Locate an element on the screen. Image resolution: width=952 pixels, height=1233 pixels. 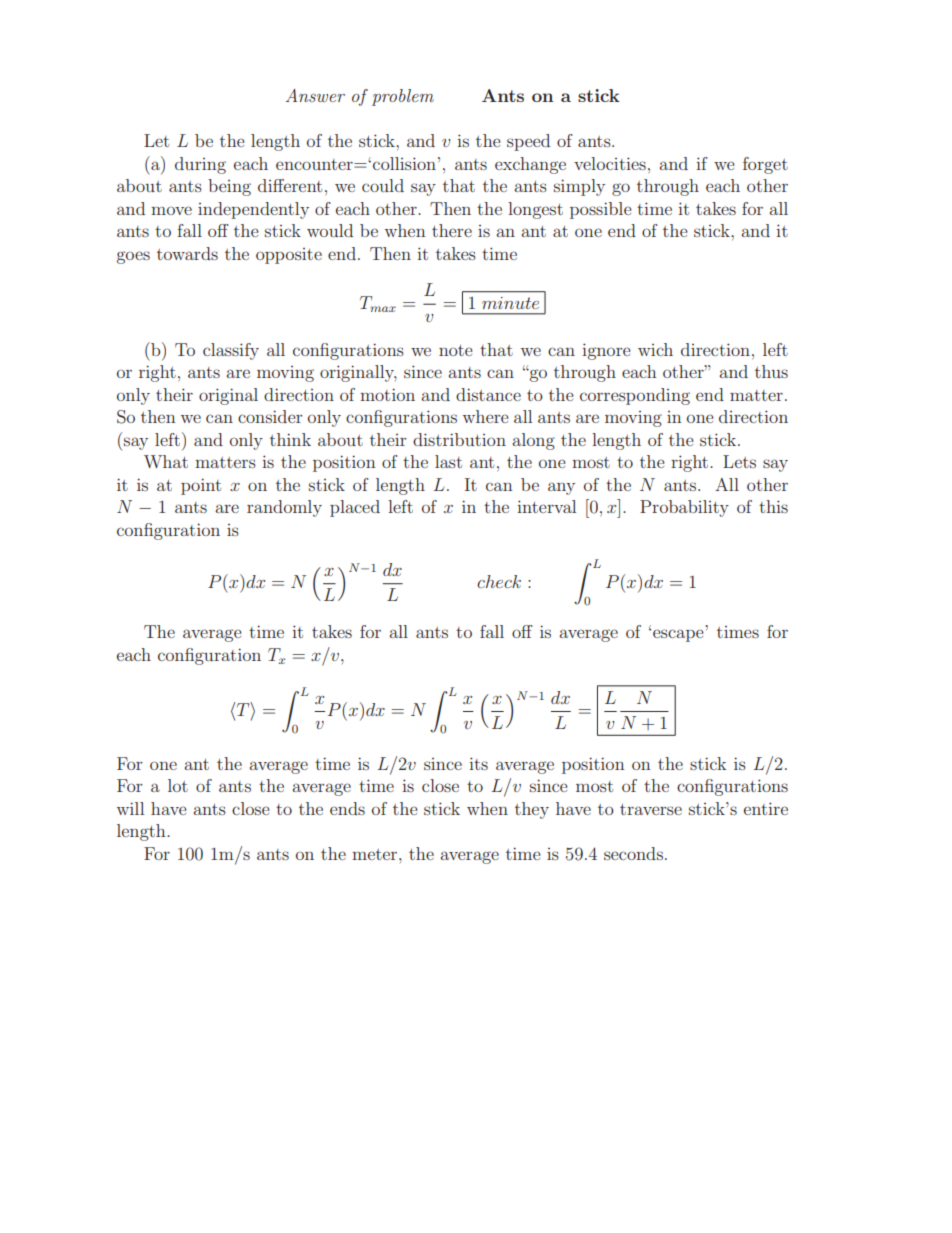
randomly is located at coordinates (284, 508).
